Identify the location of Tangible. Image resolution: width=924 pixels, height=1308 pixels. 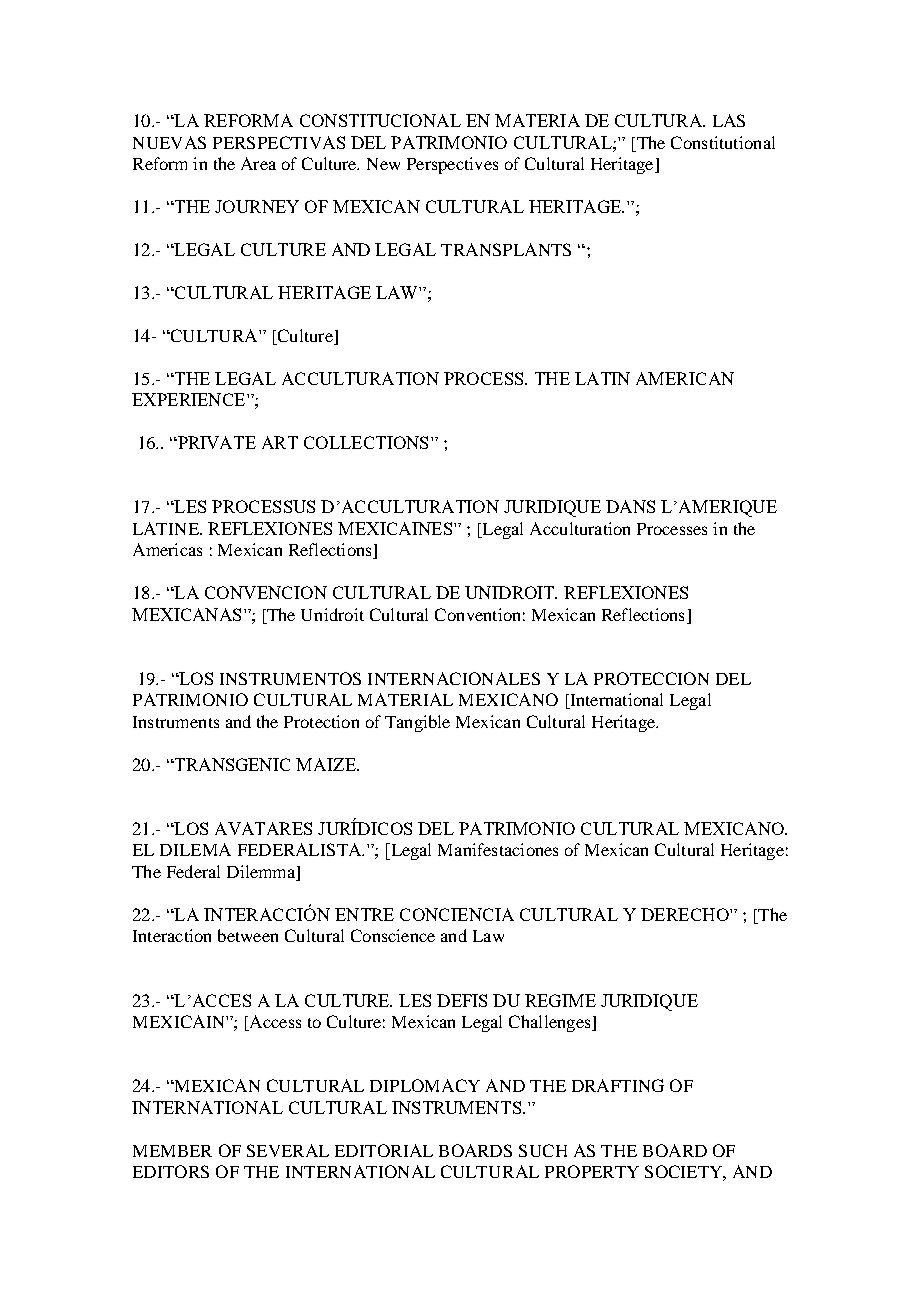
(417, 723).
